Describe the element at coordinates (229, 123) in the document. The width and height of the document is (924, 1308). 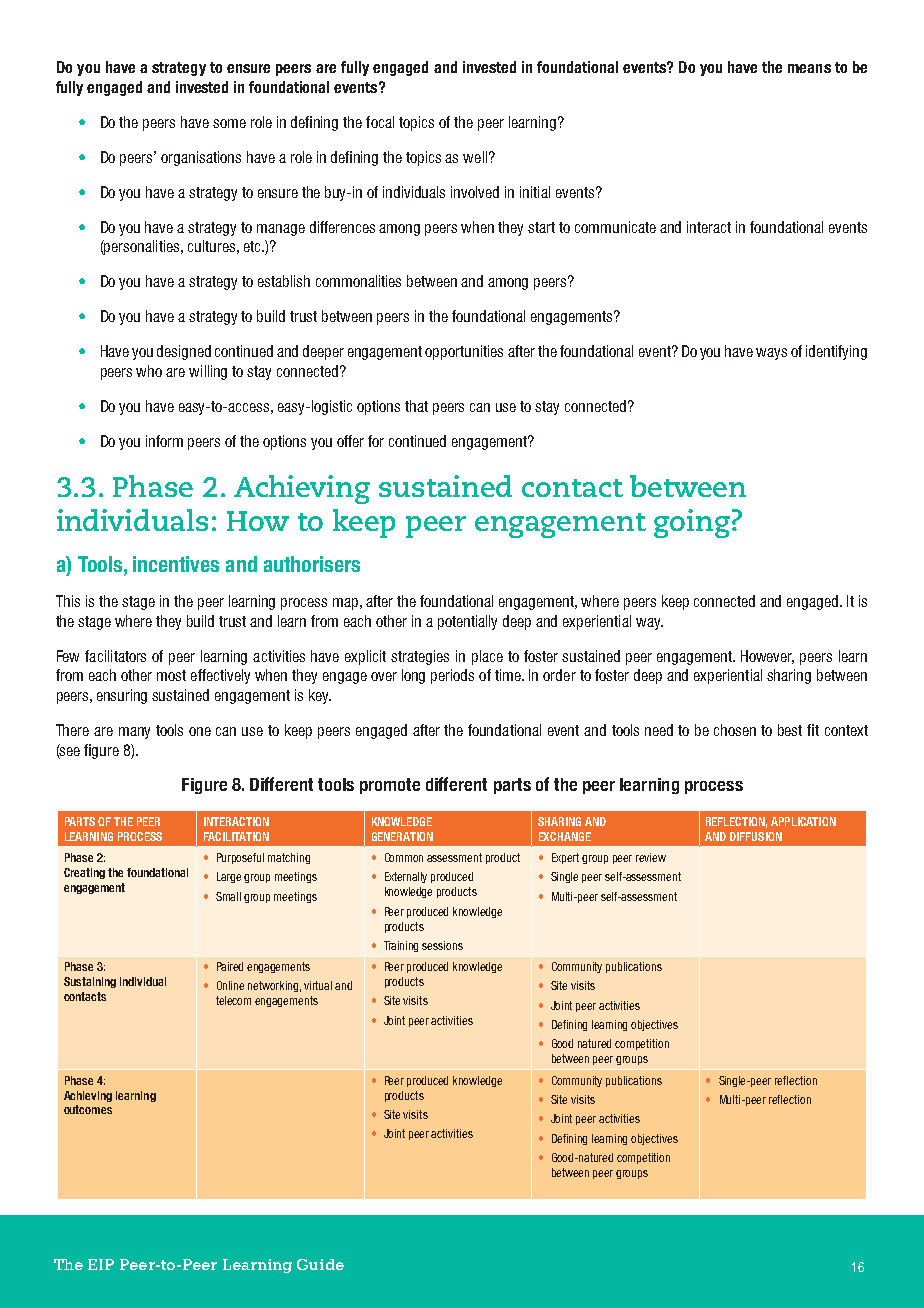
I see `some` at that location.
